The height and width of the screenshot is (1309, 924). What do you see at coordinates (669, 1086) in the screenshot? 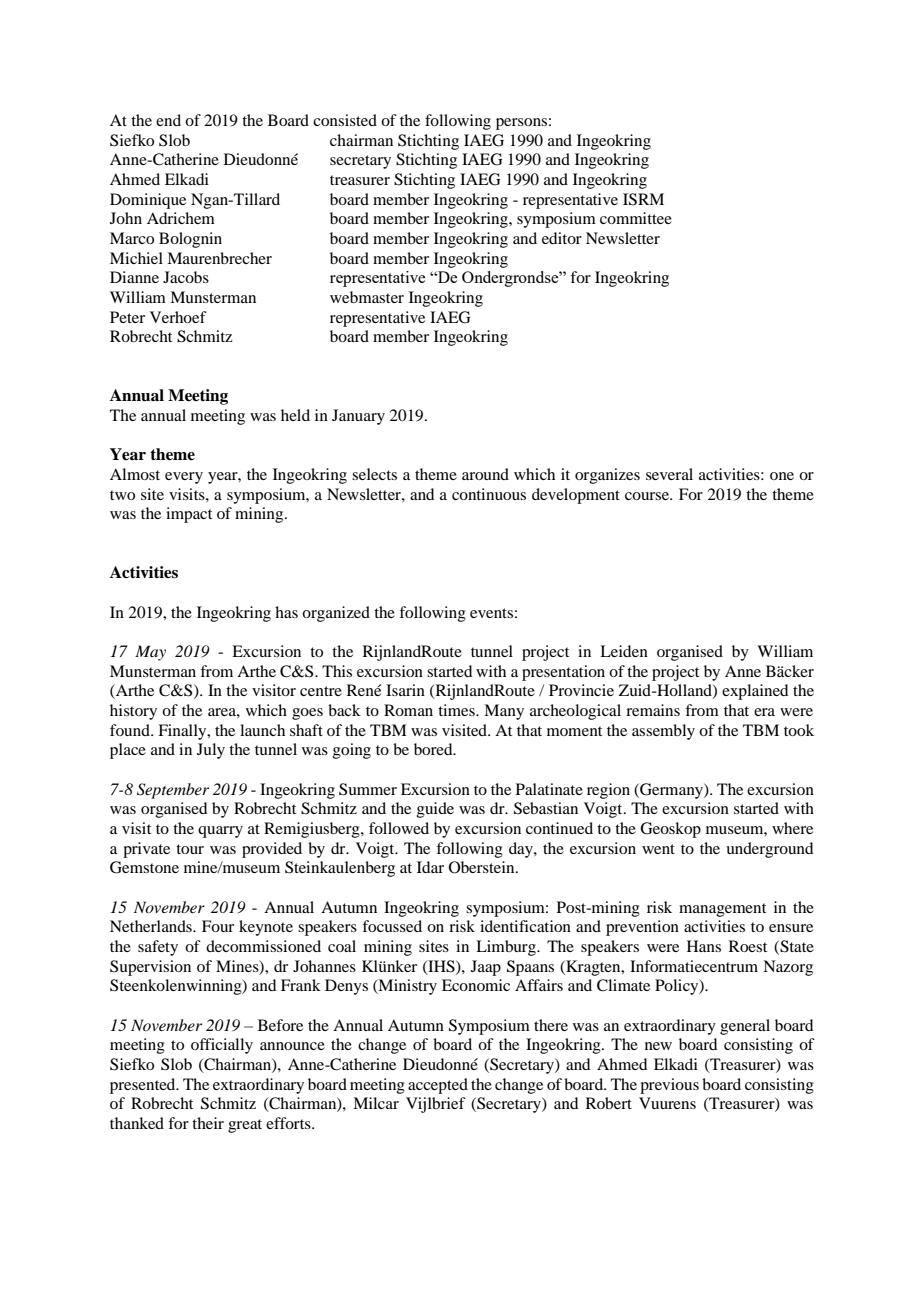
I see `previous` at bounding box center [669, 1086].
